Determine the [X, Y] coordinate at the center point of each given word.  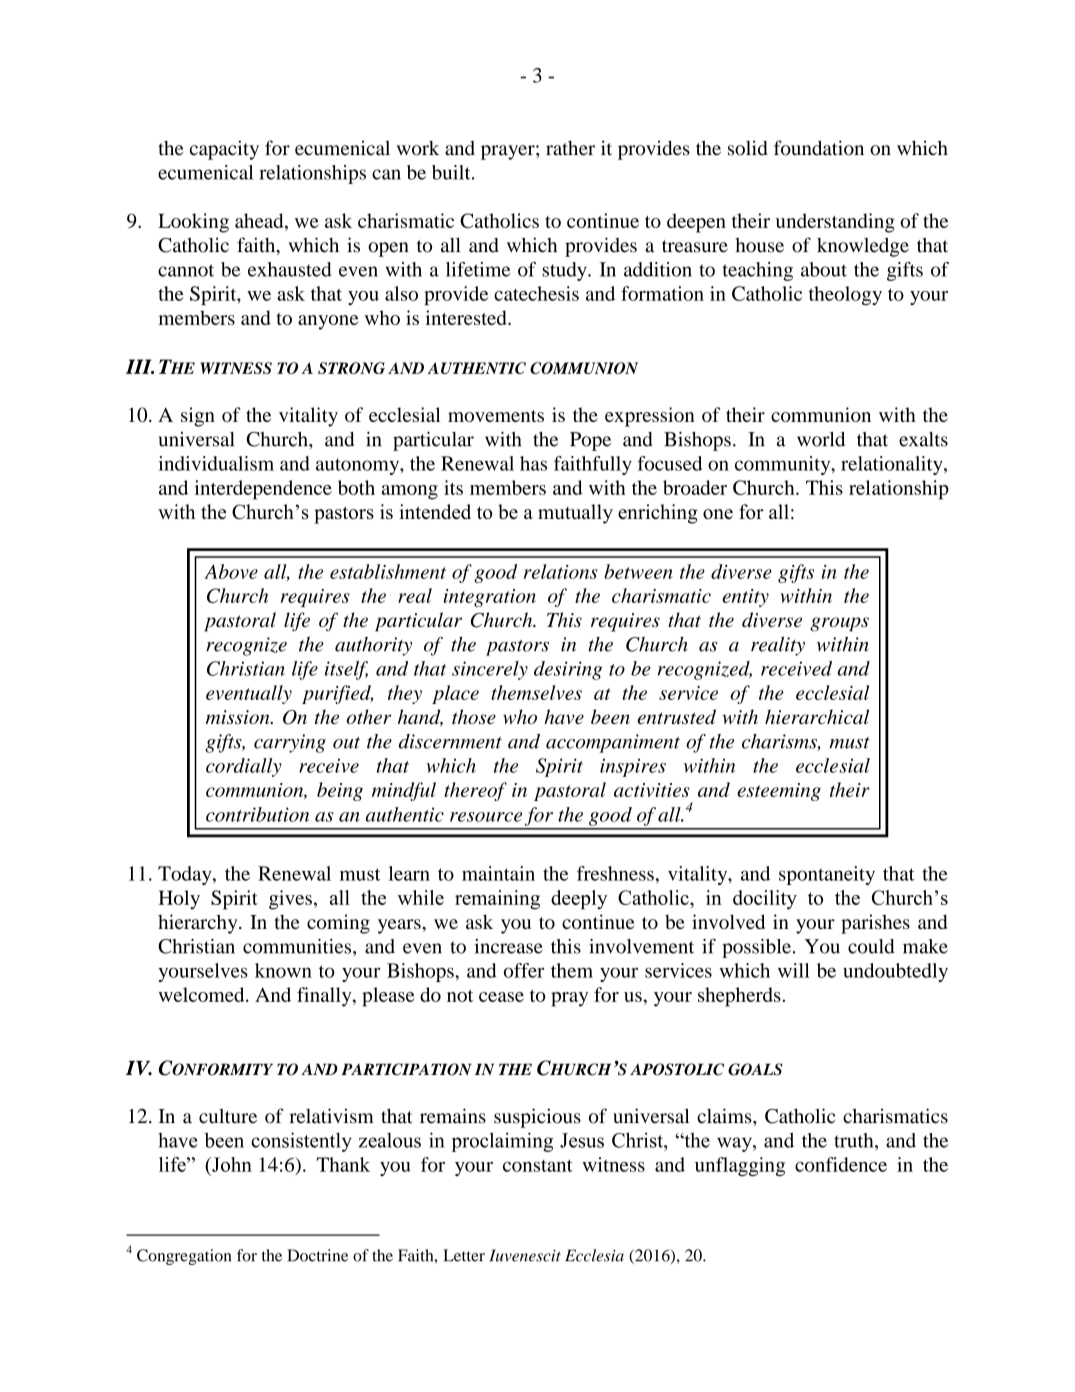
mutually [575, 514]
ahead [260, 220]
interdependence [263, 490]
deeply [579, 900]
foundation [819, 148]
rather [570, 148]
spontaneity [827, 875]
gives [290, 900]
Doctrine [317, 1255]
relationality [893, 465]
